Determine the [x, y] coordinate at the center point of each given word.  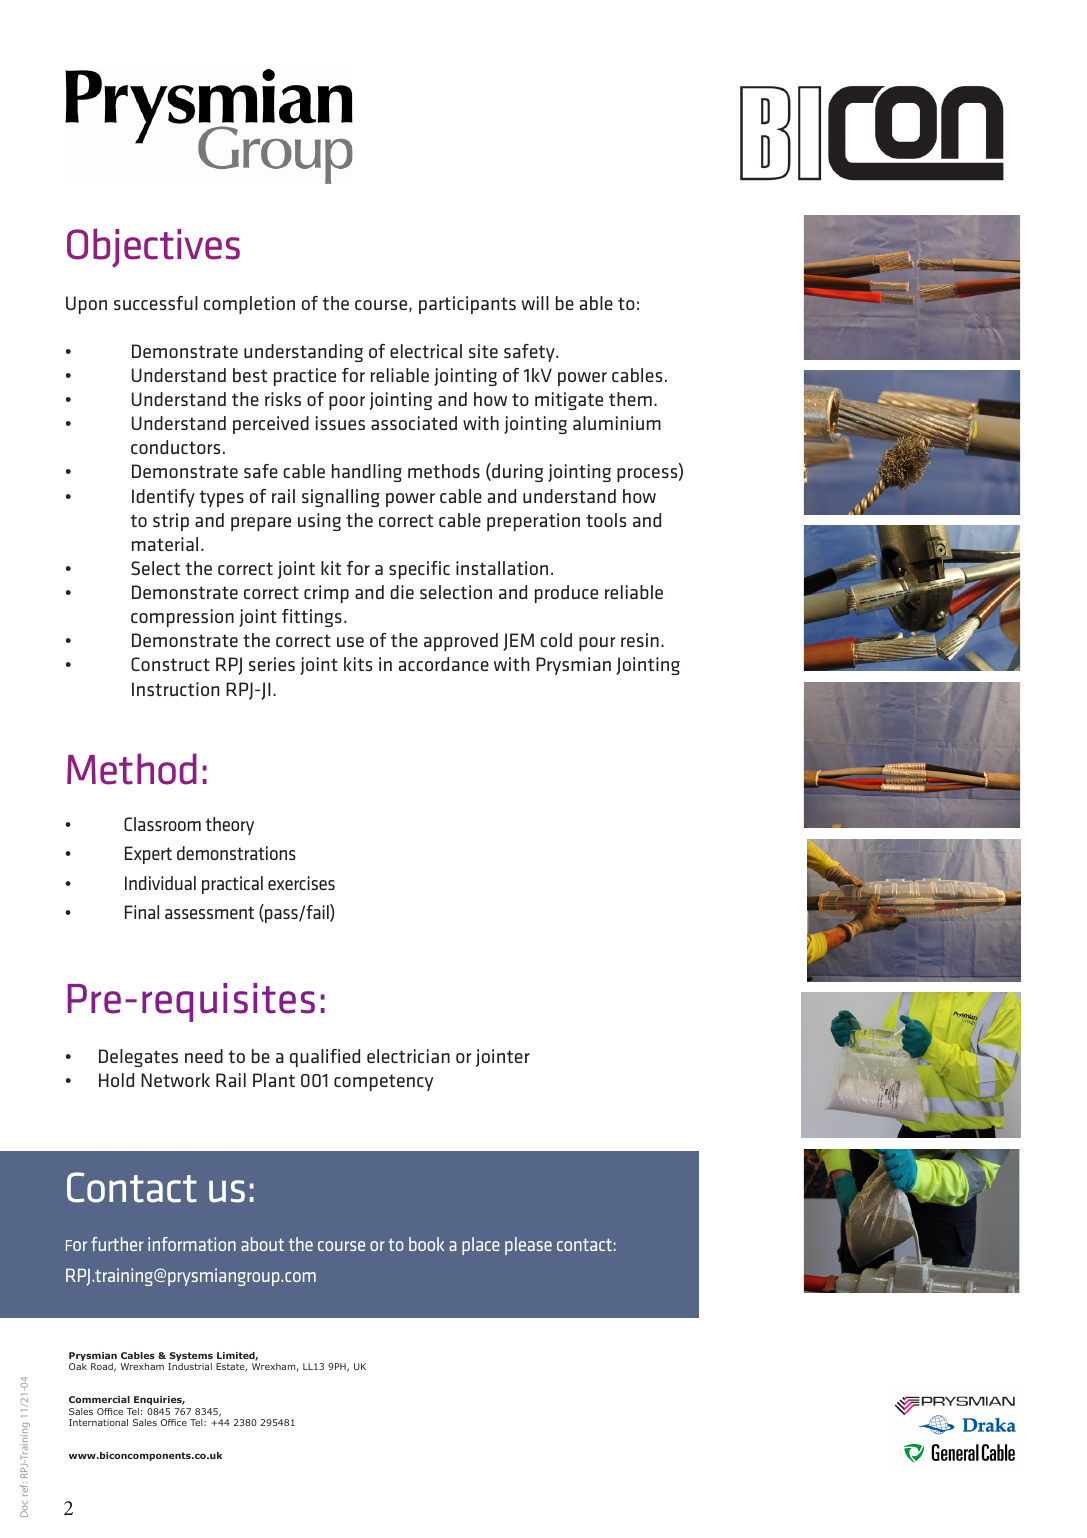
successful [156, 303]
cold [556, 640]
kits [358, 664]
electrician [408, 1056]
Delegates [138, 1058]
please [528, 1246]
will [535, 303]
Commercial [99, 1399]
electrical [426, 351]
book [426, 1244]
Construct [170, 664]
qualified [325, 1058]
